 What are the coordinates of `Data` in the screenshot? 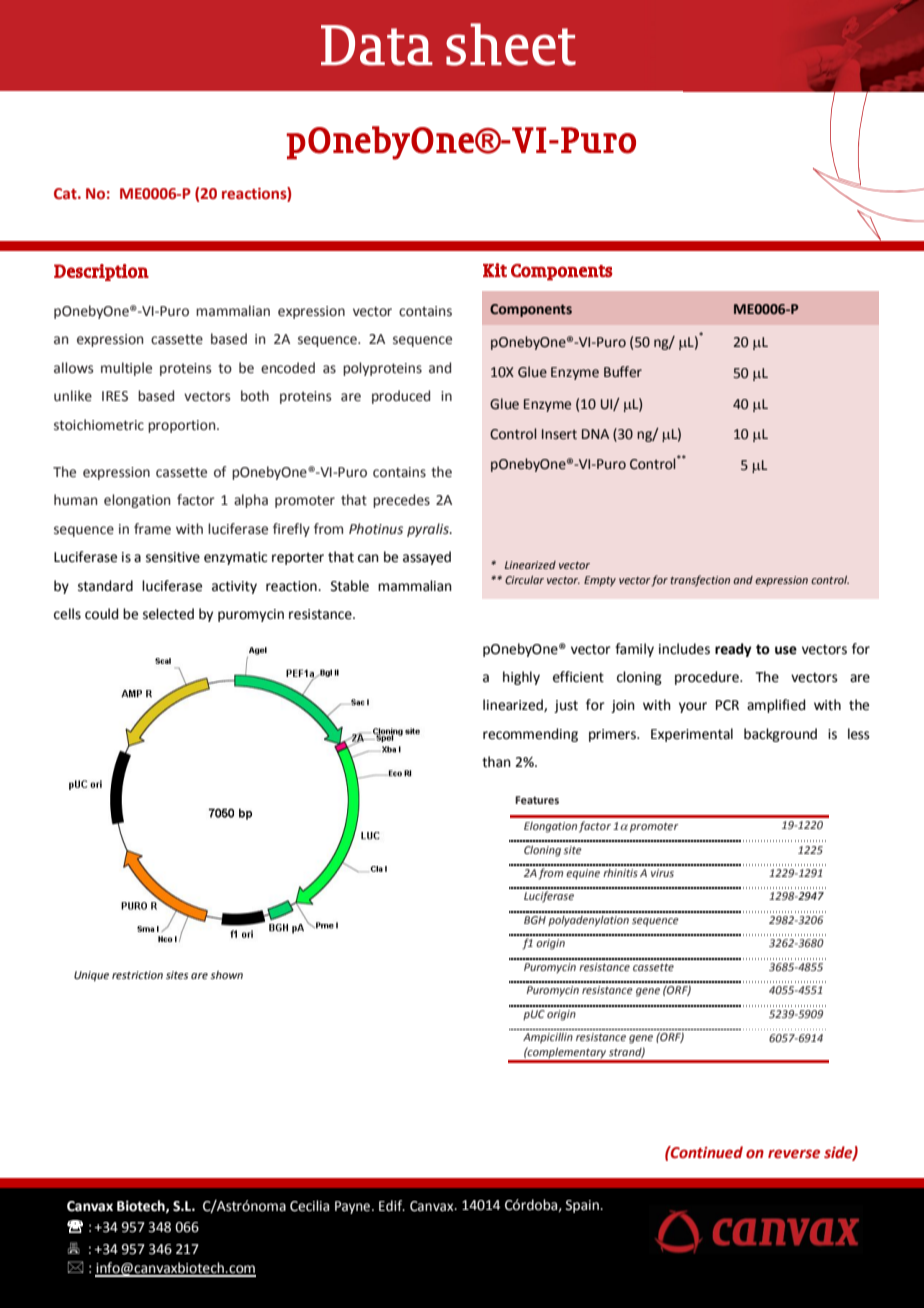 It's located at (377, 45).
